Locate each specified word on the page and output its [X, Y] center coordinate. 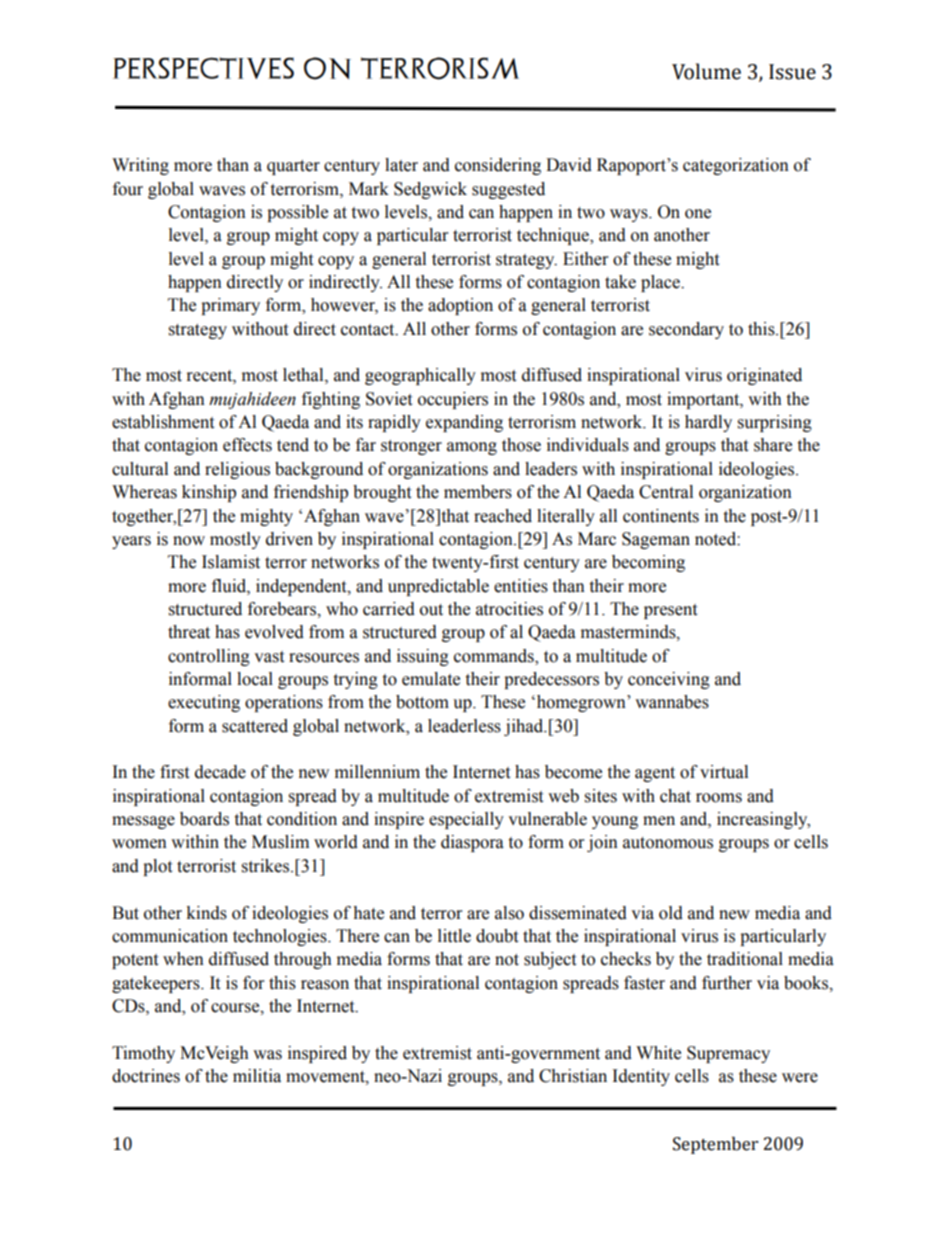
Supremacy [728, 1054]
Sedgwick [430, 190]
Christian [573, 1076]
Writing [140, 166]
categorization [736, 166]
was [267, 1055]
